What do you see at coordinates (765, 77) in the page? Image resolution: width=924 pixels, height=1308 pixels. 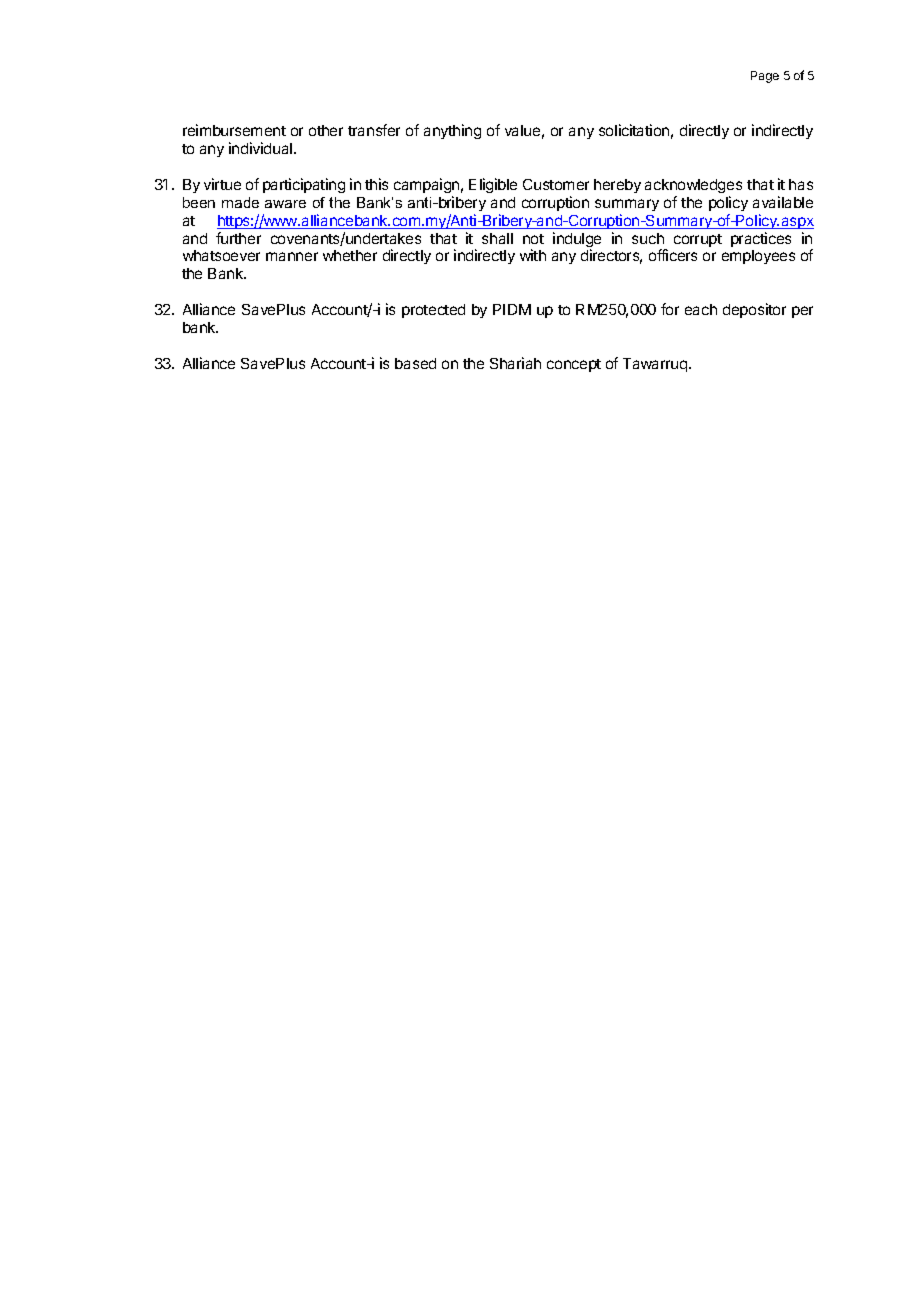 I see `Page` at bounding box center [765, 77].
